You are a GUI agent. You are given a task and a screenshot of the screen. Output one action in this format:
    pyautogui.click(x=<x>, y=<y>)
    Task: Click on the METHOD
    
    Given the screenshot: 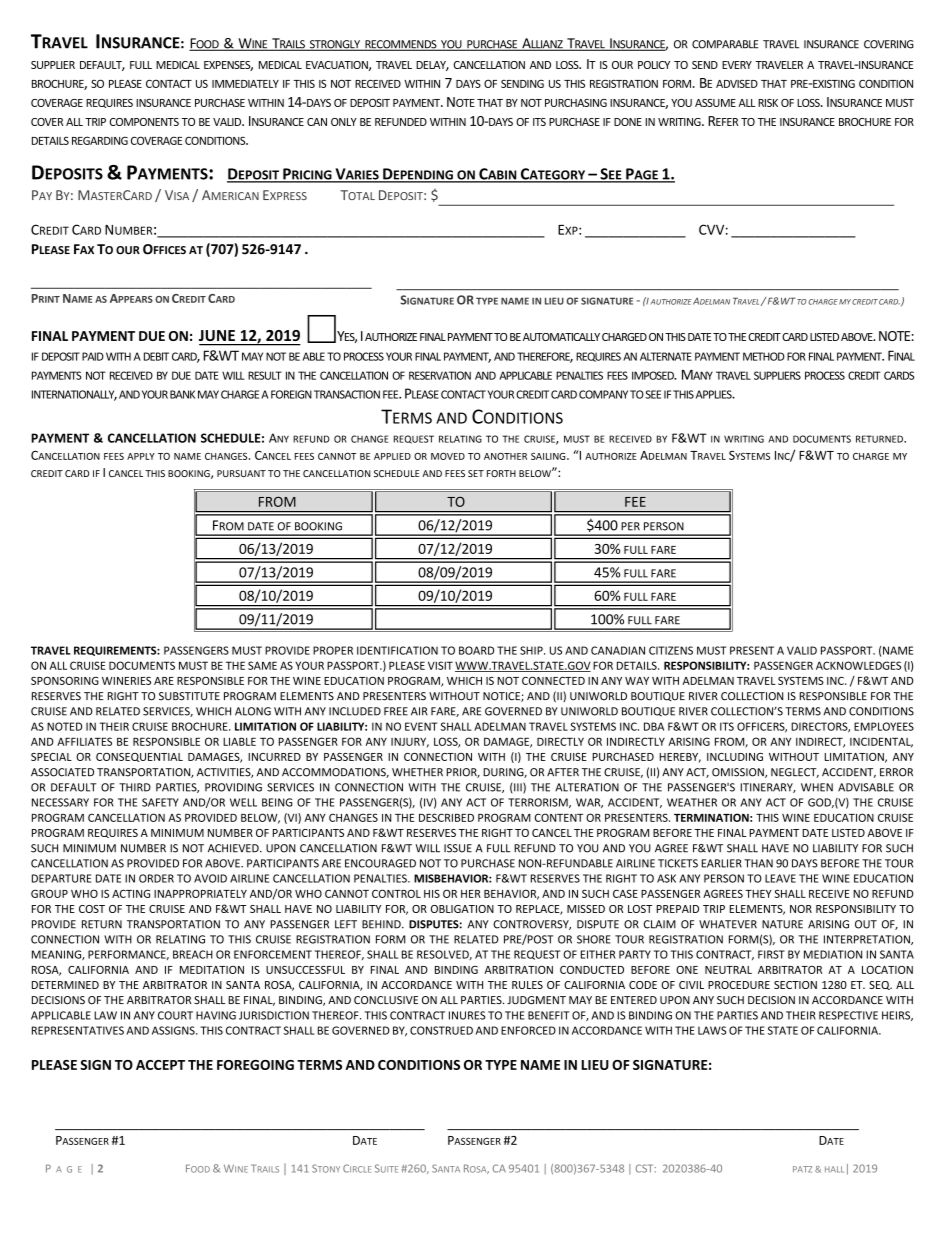 What is the action you would take?
    pyautogui.click(x=764, y=356)
